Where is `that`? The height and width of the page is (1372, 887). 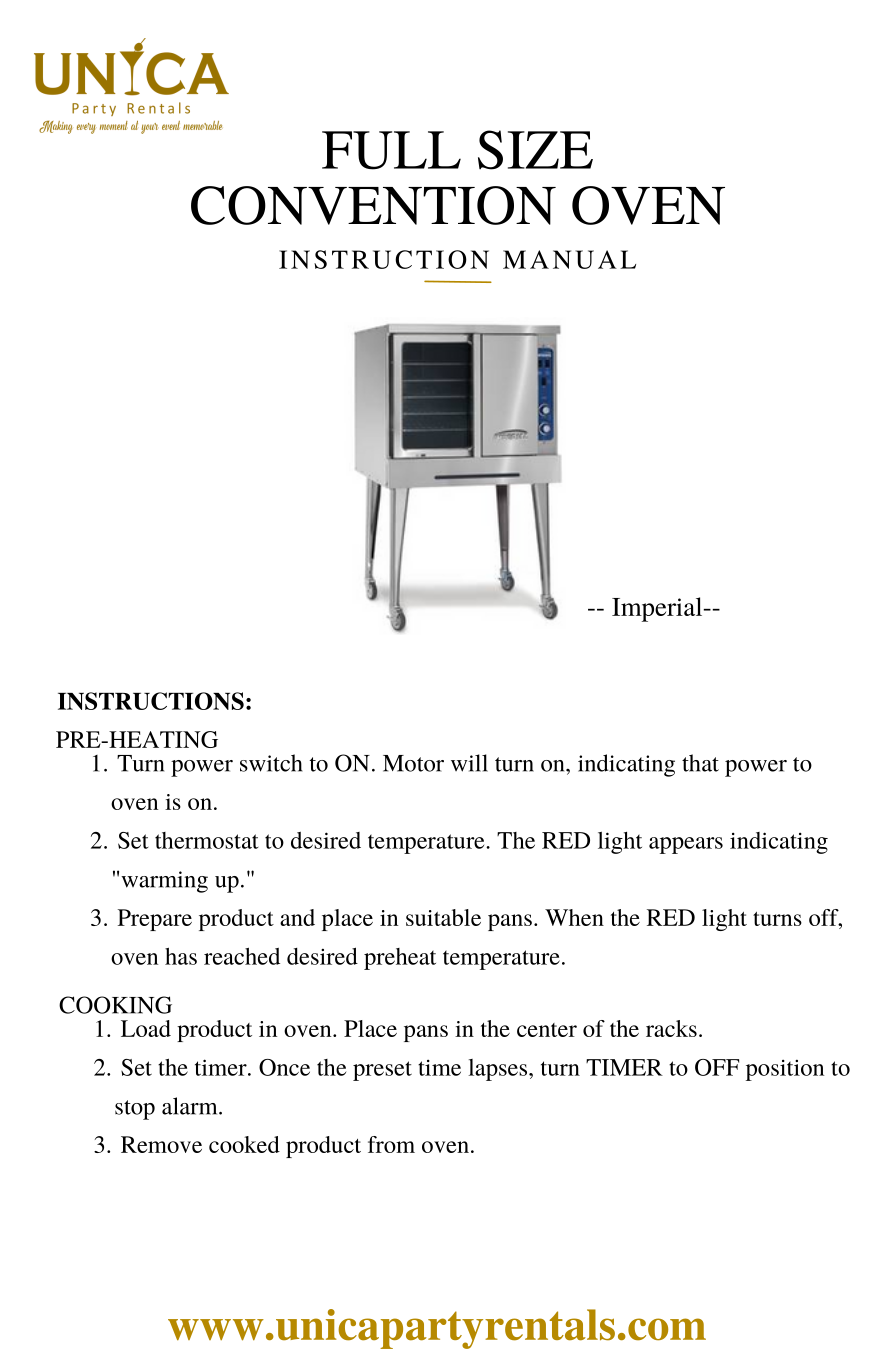 that is located at coordinates (700, 763).
